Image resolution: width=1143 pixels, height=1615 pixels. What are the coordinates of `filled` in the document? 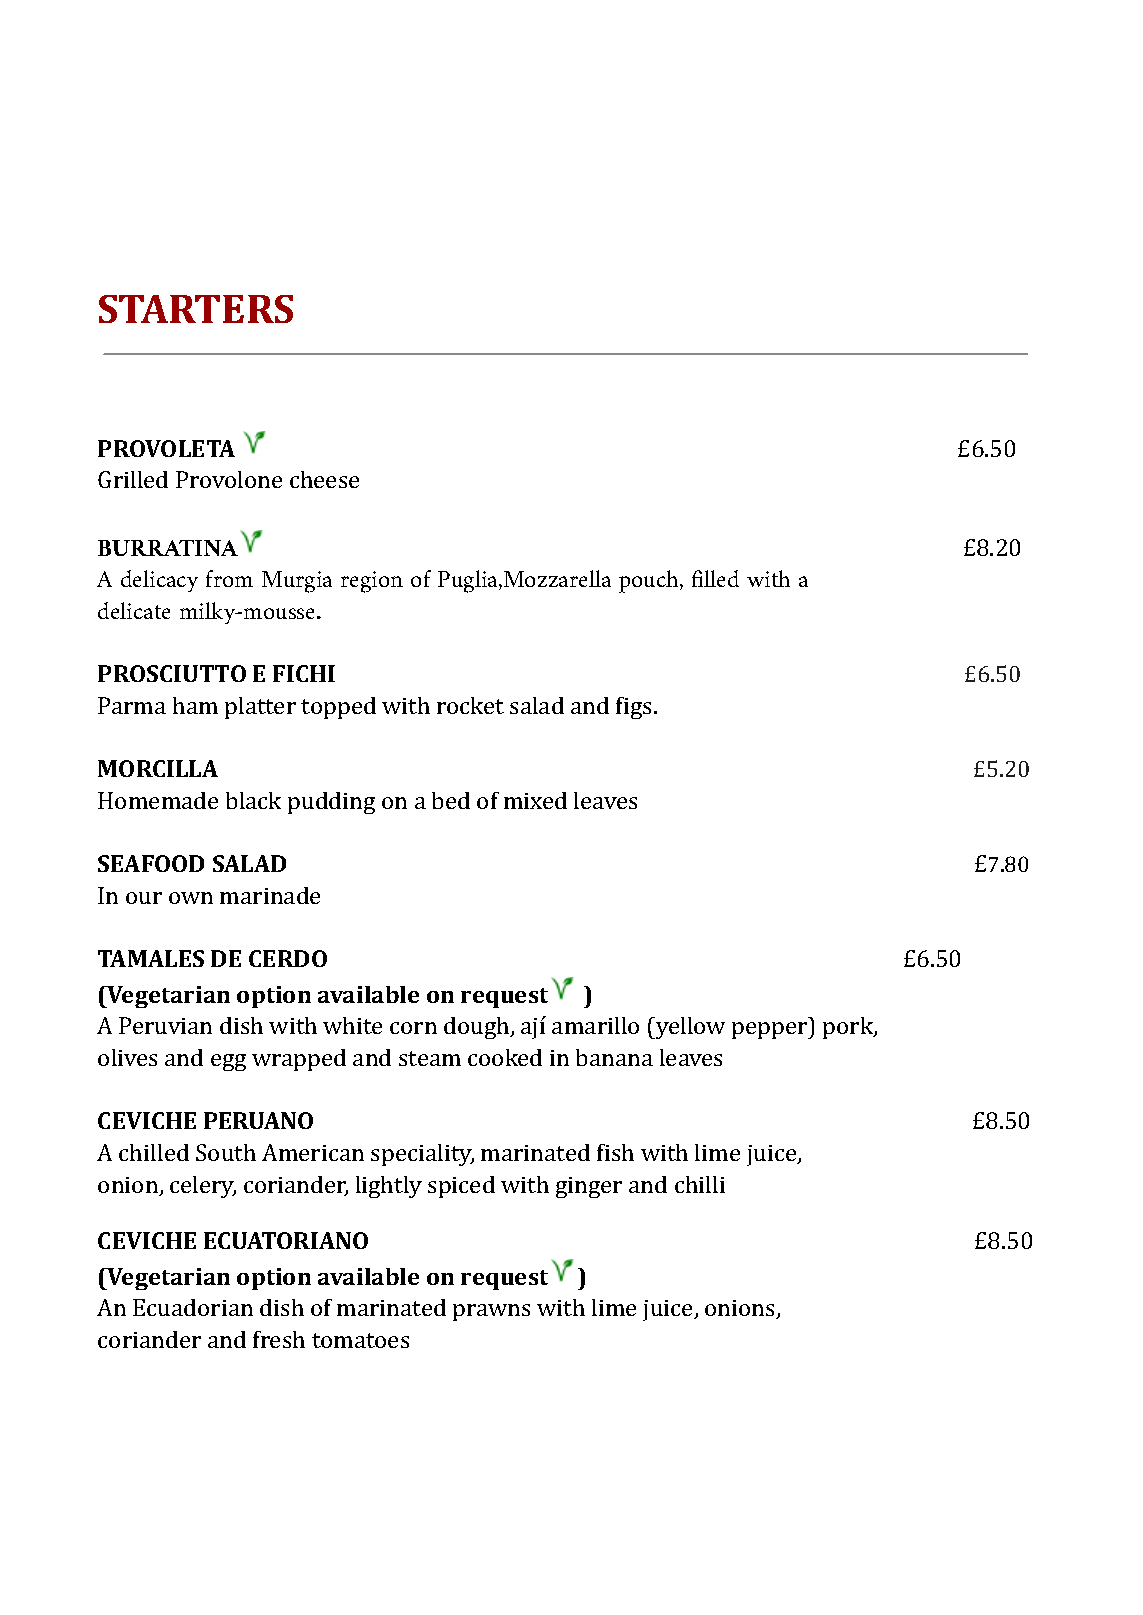 It's located at (715, 578).
